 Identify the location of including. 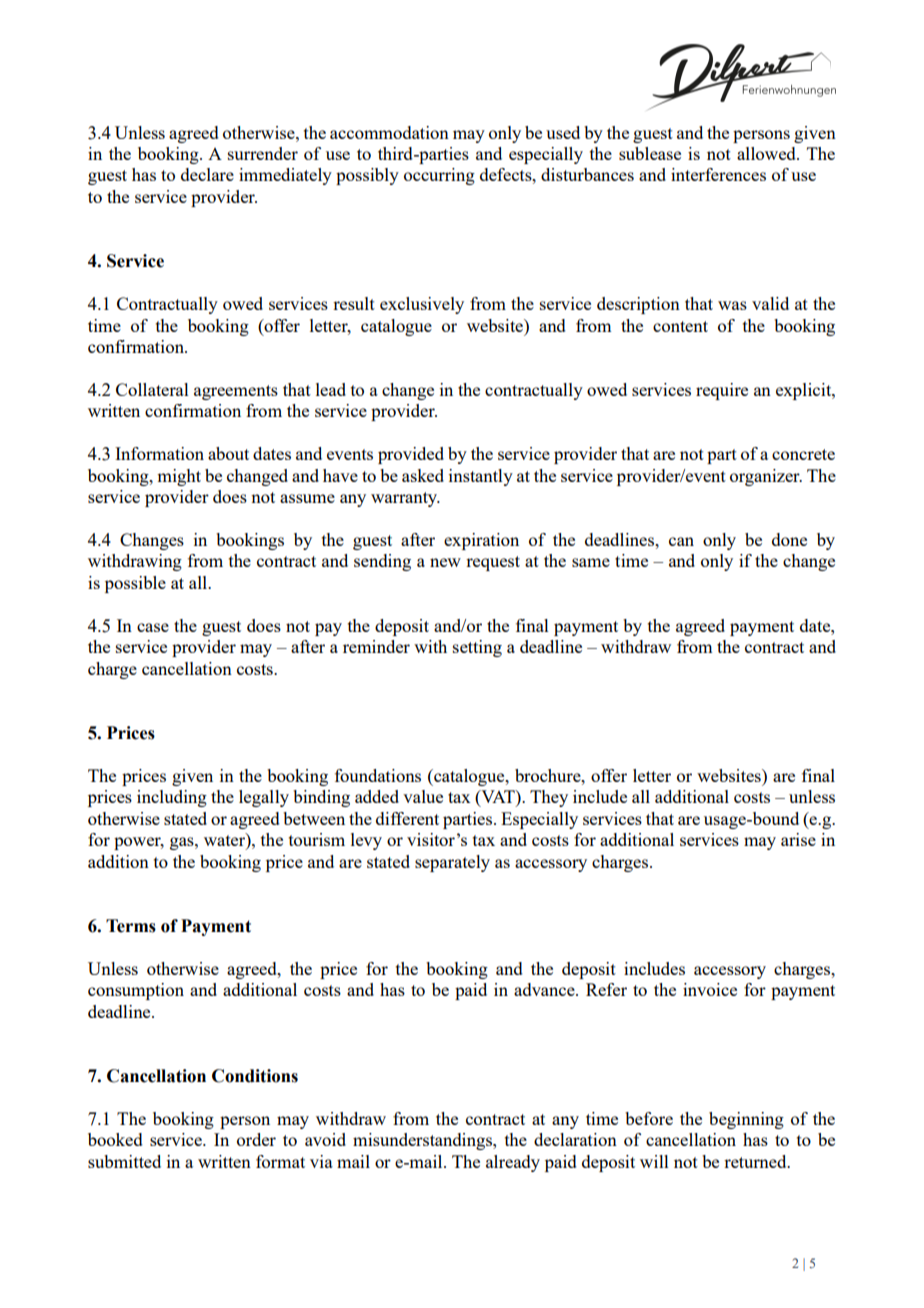
(172, 798).
